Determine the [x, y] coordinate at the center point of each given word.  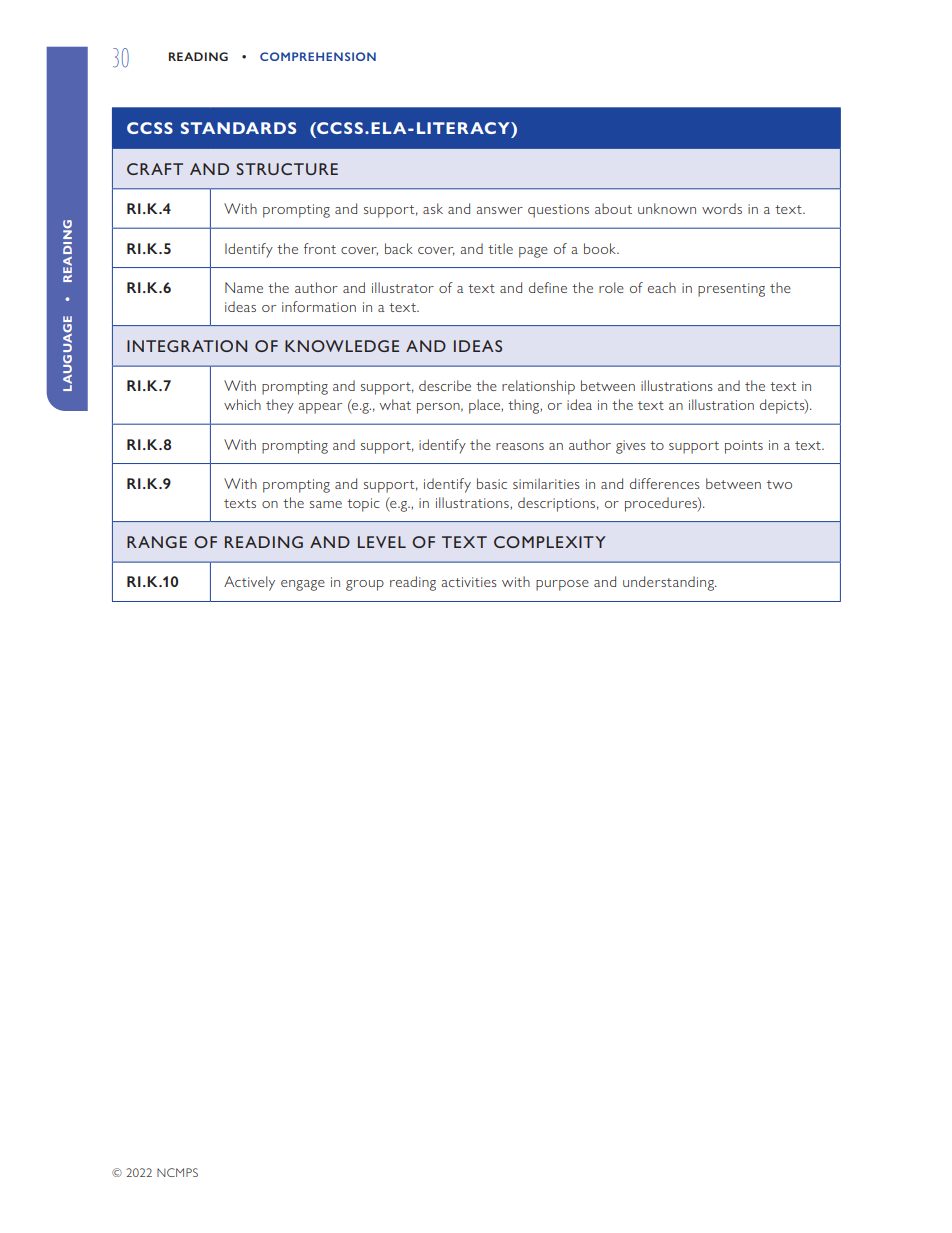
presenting [731, 290]
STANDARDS [238, 128]
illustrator [403, 287]
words [722, 208]
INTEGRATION [187, 346]
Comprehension [318, 56]
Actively [249, 583]
